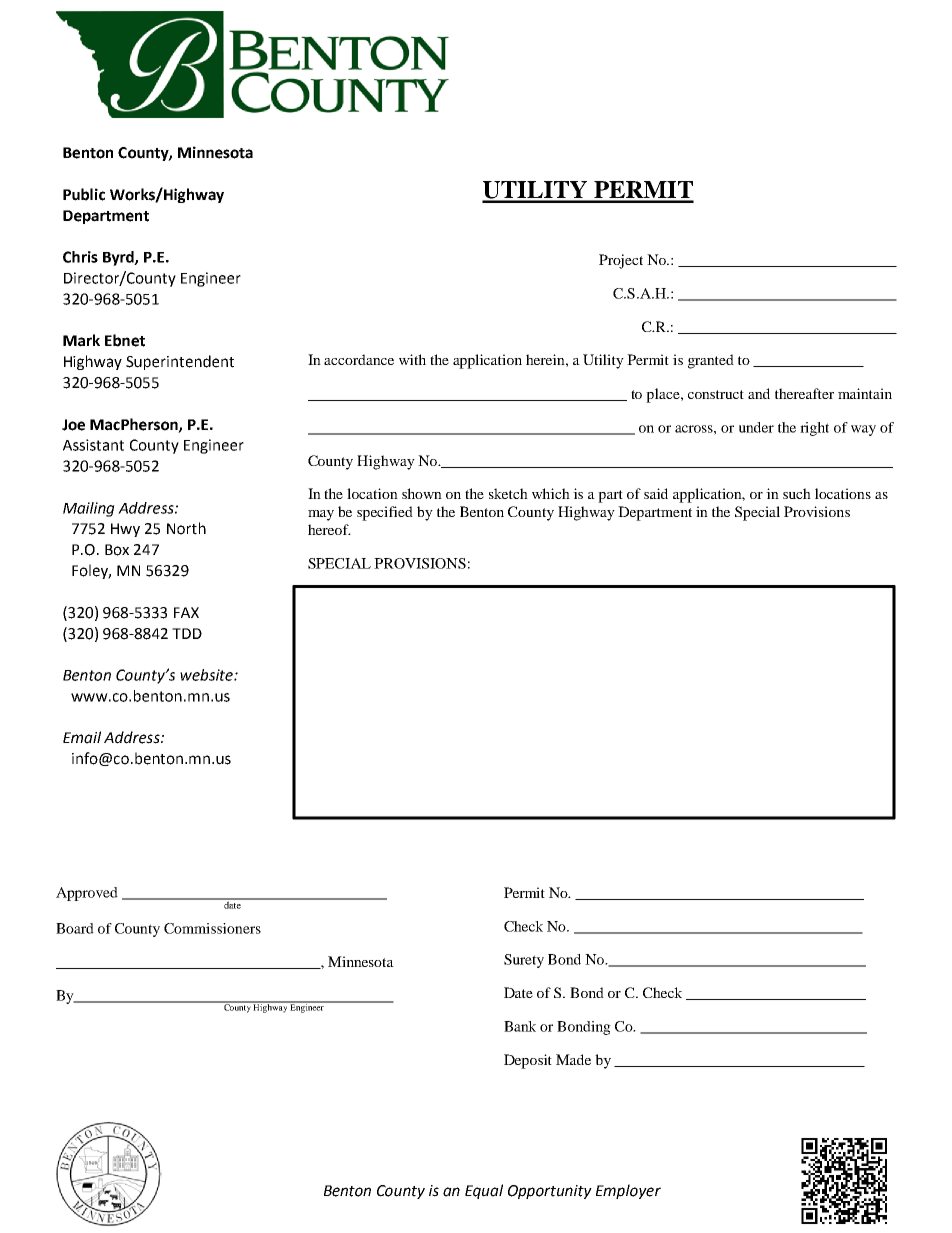 Image resolution: width=952 pixels, height=1233 pixels. I want to click on Employer, so click(628, 1191).
